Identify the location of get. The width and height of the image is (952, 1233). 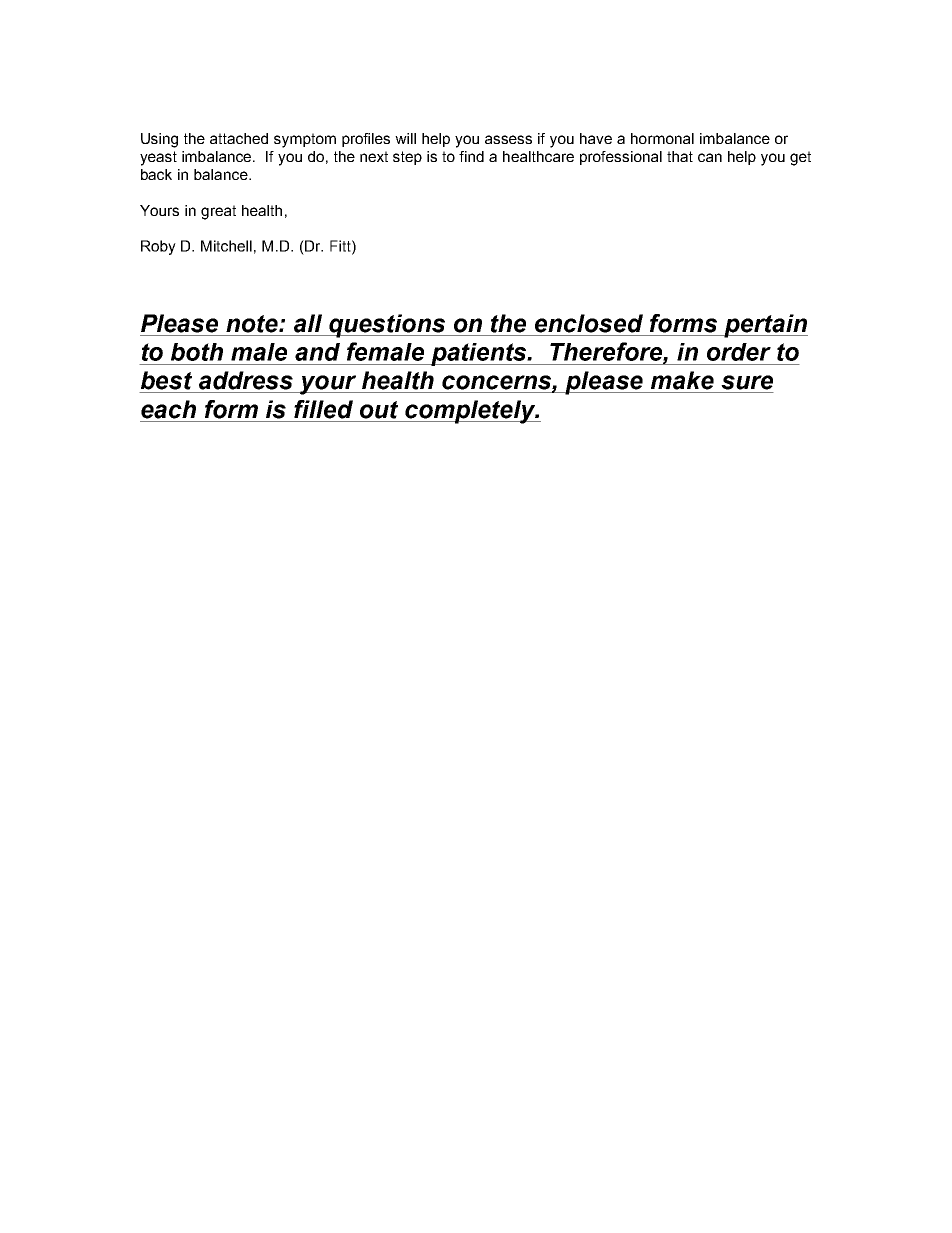
(800, 158).
